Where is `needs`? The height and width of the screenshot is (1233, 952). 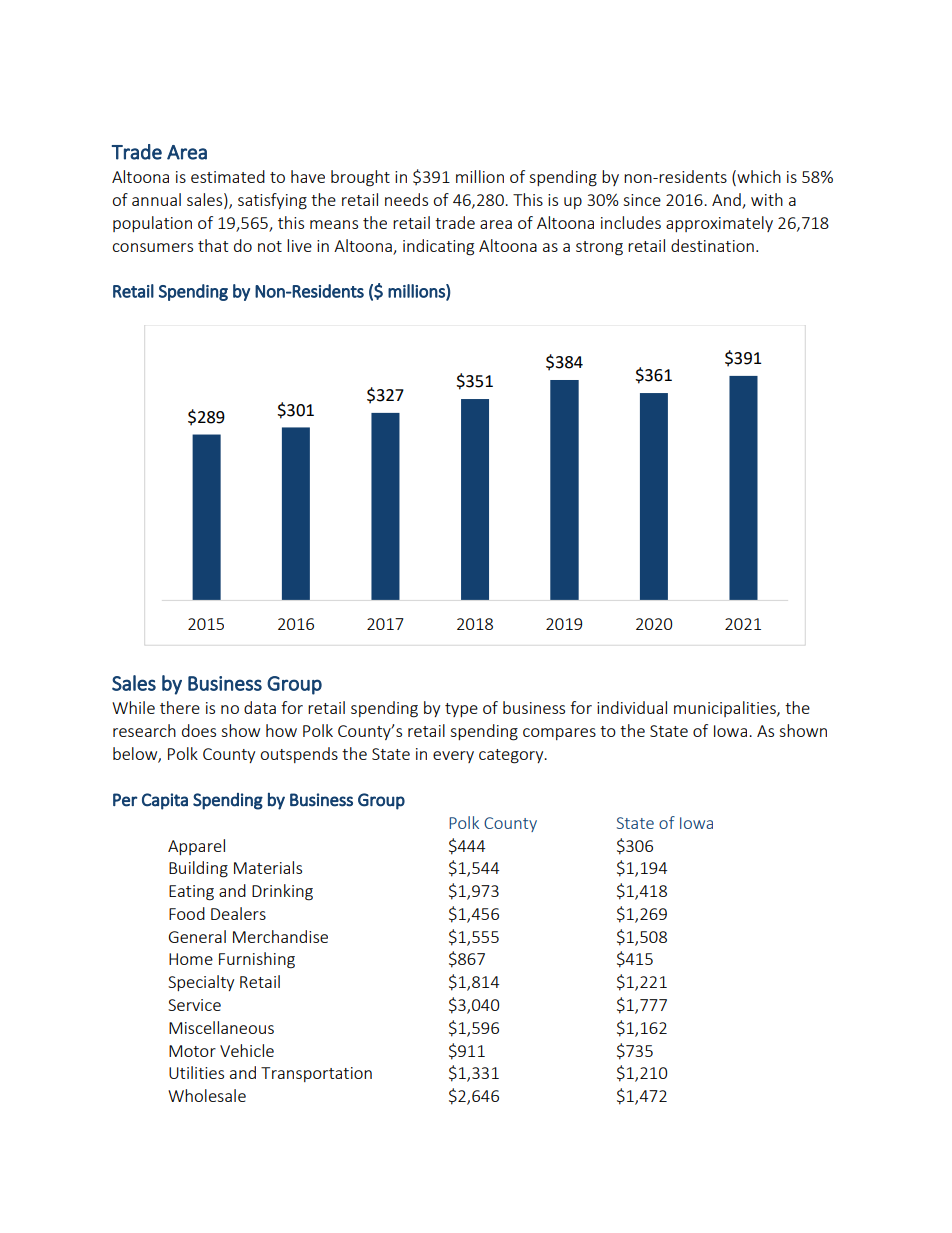
needs is located at coordinates (406, 199).
